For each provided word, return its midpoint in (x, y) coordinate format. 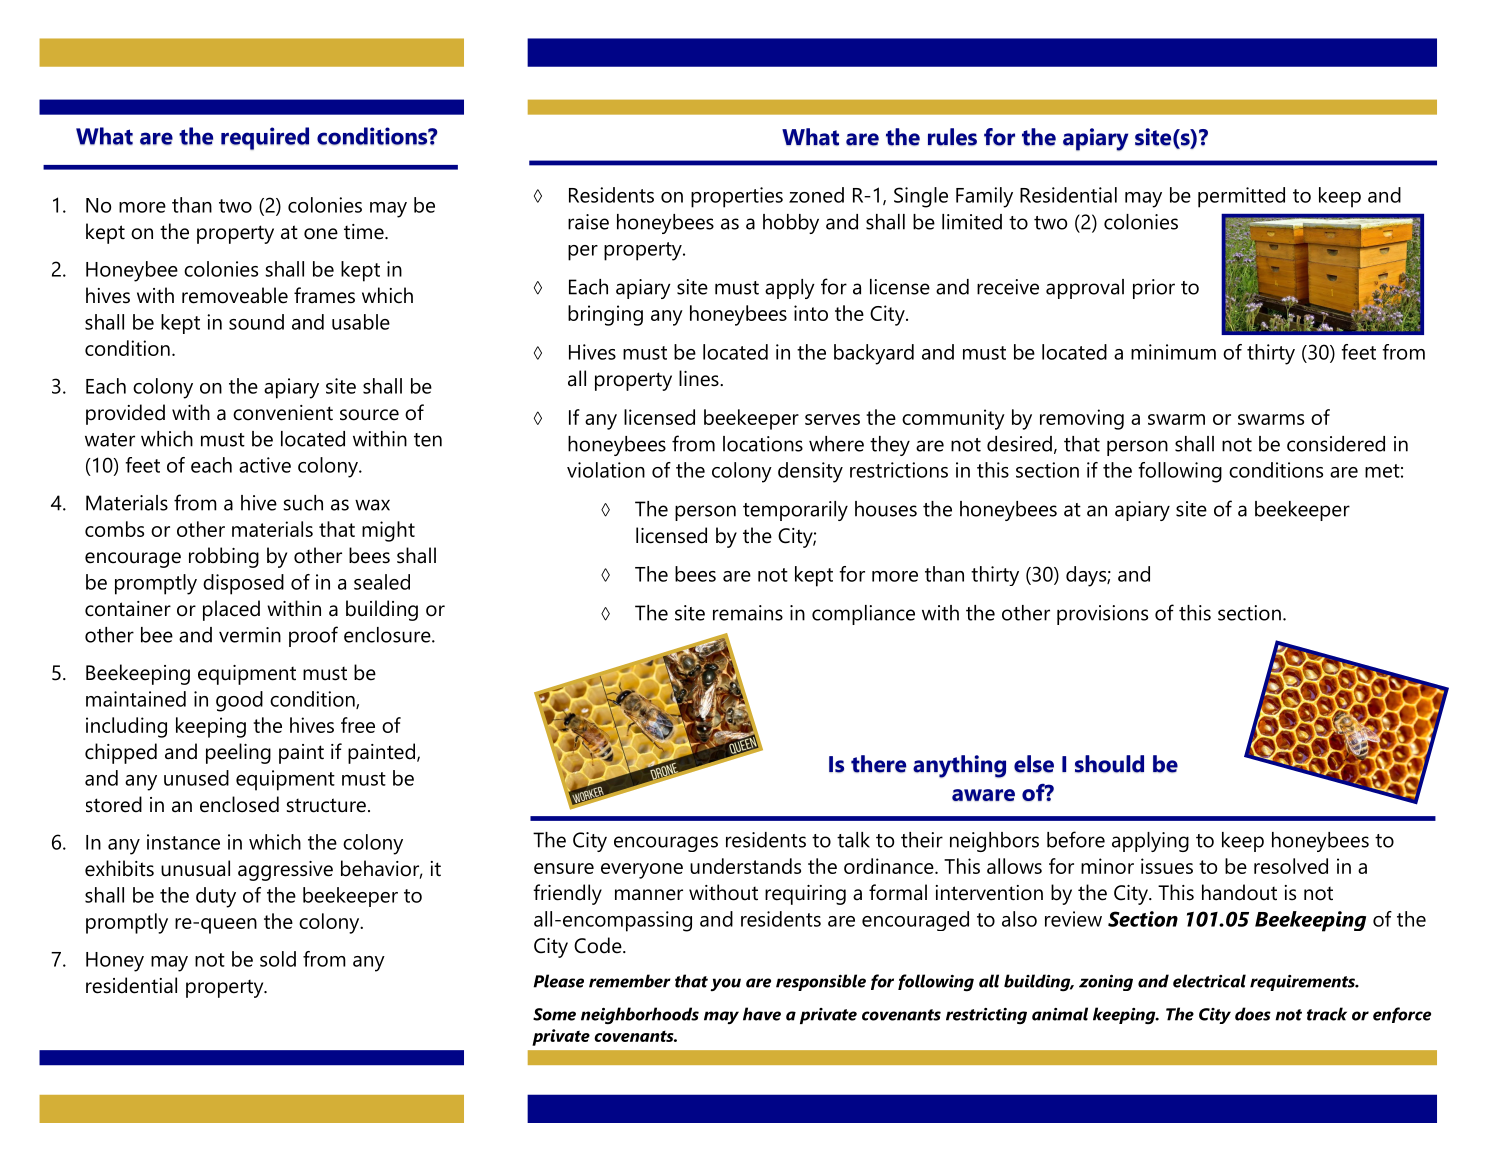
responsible (821, 982)
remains (748, 613)
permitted (1241, 197)
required (265, 138)
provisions (1102, 615)
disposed (243, 584)
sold (278, 959)
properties (737, 197)
